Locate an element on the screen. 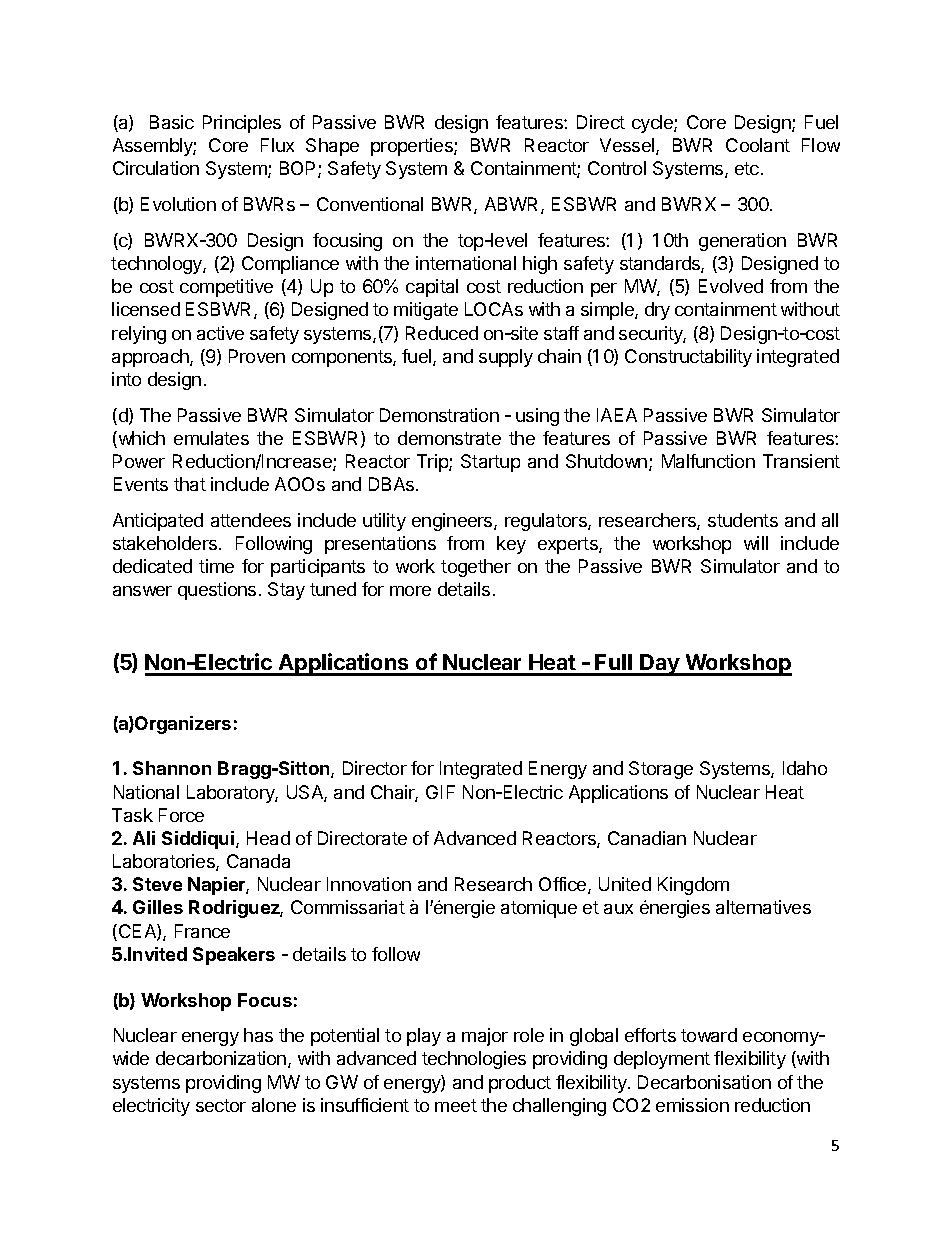  together is located at coordinates (476, 568).
